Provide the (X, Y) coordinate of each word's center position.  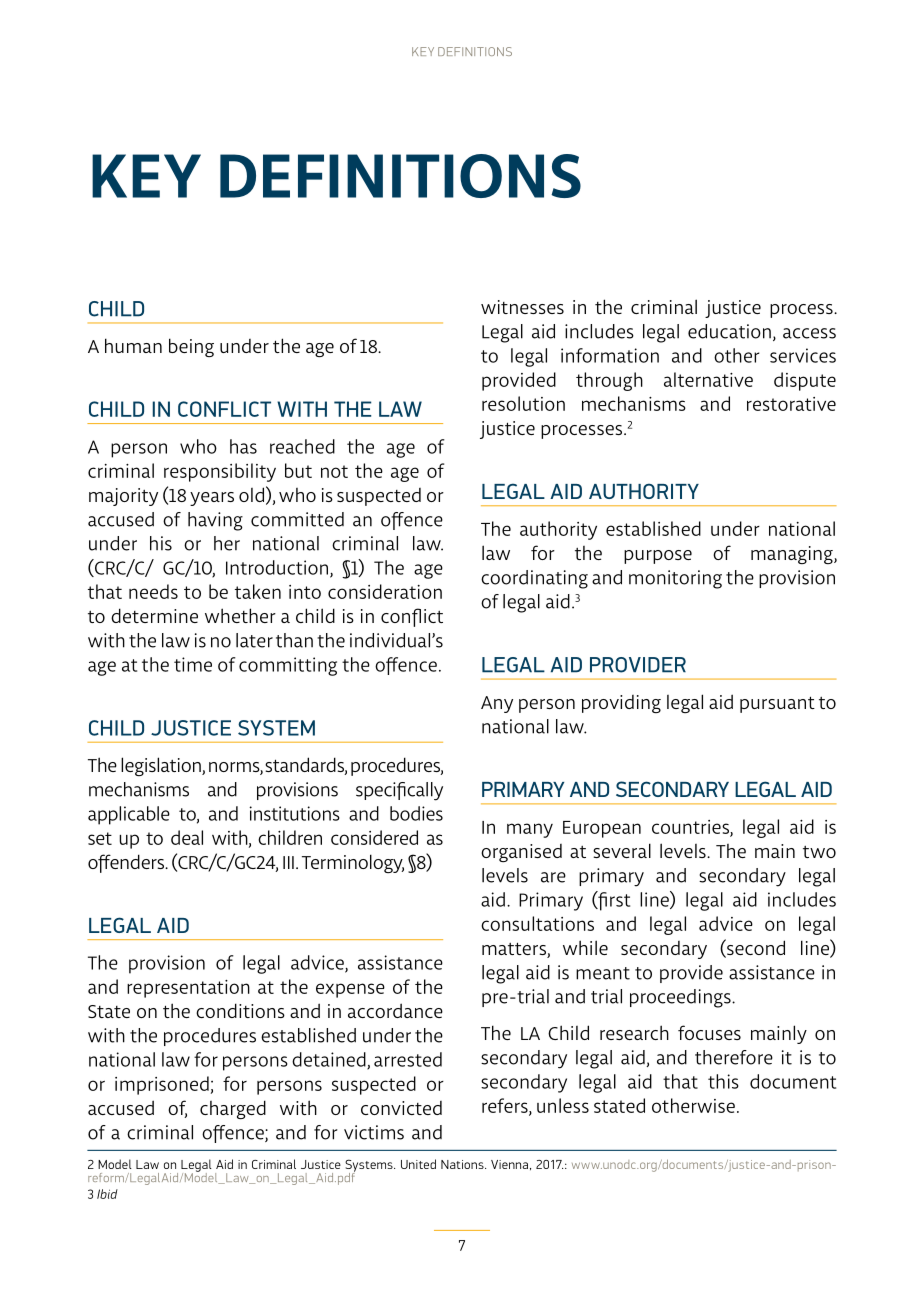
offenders (127, 863)
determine (154, 615)
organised (521, 853)
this (723, 1081)
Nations (463, 1164)
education (729, 331)
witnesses (522, 307)
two (819, 852)
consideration (385, 591)
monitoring (675, 579)
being (191, 347)
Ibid (107, 1194)
